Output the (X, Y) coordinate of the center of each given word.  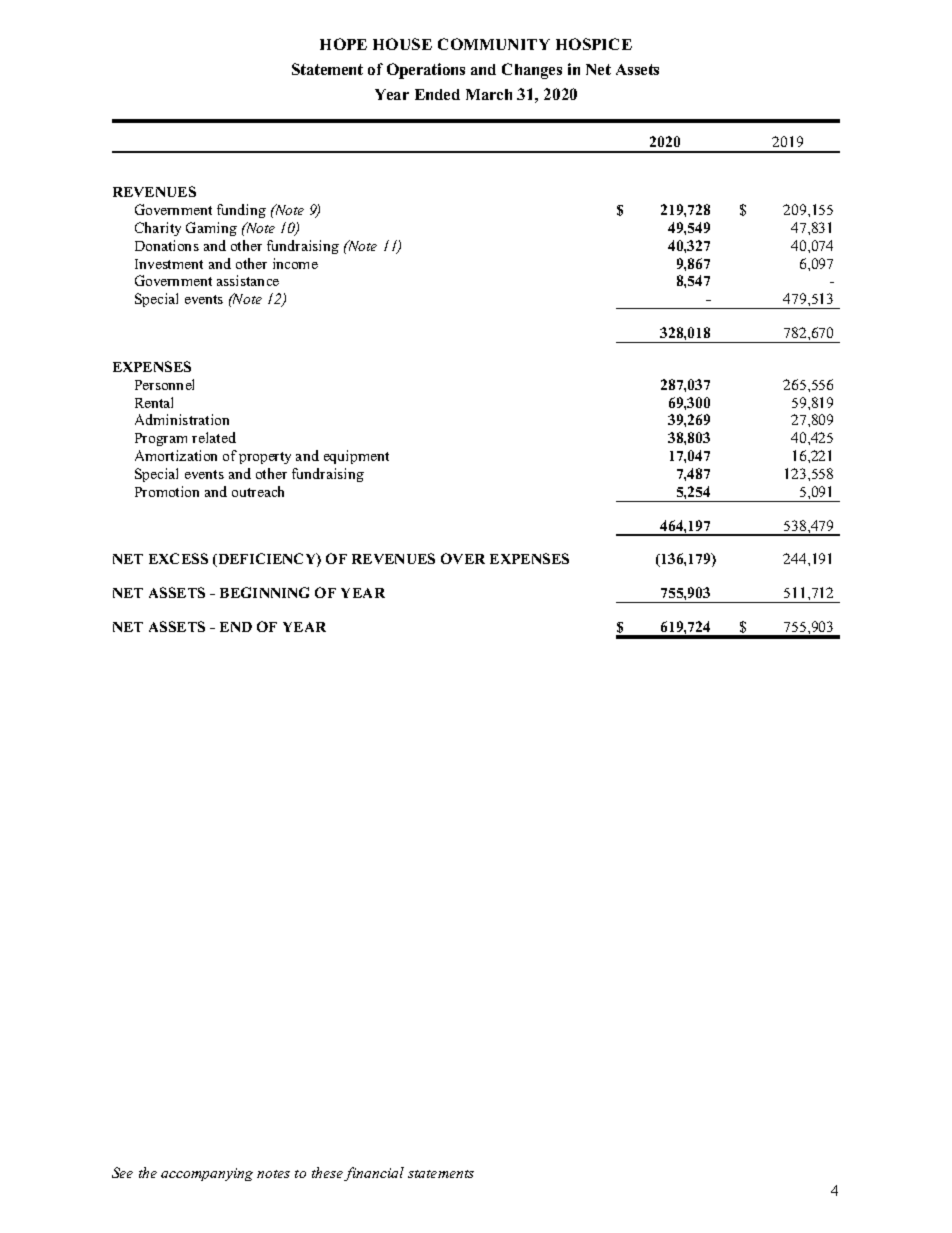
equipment (356, 457)
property (265, 458)
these (328, 1174)
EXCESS (178, 558)
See (122, 1172)
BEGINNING (264, 592)
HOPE (343, 44)
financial (374, 1174)
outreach (258, 491)
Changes (532, 71)
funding (241, 211)
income (295, 263)
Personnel (164, 384)
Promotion (167, 491)
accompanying (207, 1174)
